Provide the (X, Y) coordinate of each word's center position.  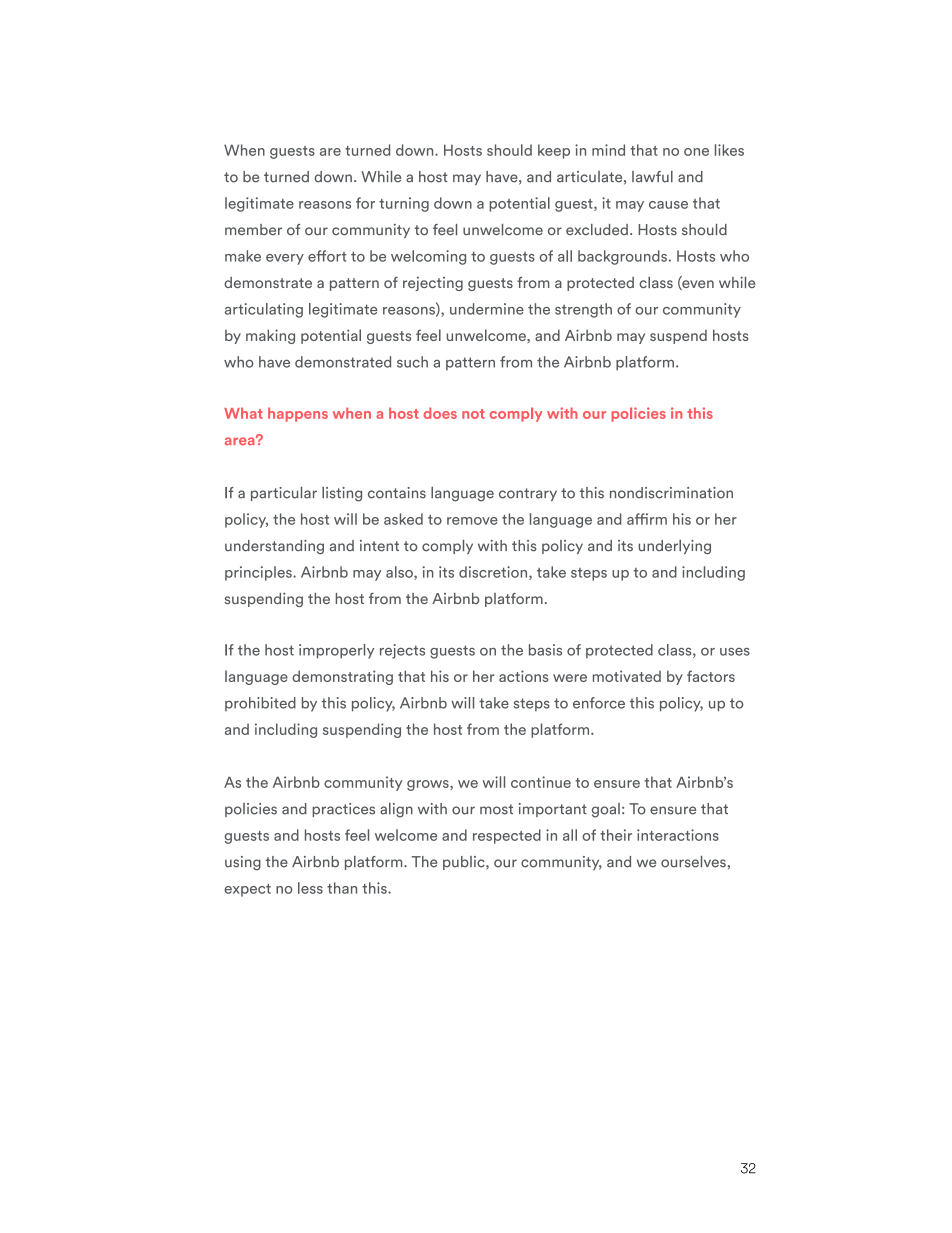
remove (472, 521)
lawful (652, 177)
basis (545, 650)
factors (711, 676)
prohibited (260, 704)
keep (554, 151)
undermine (487, 309)
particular (284, 494)
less (310, 888)
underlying (674, 547)
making (270, 336)
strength (583, 310)
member (253, 230)
